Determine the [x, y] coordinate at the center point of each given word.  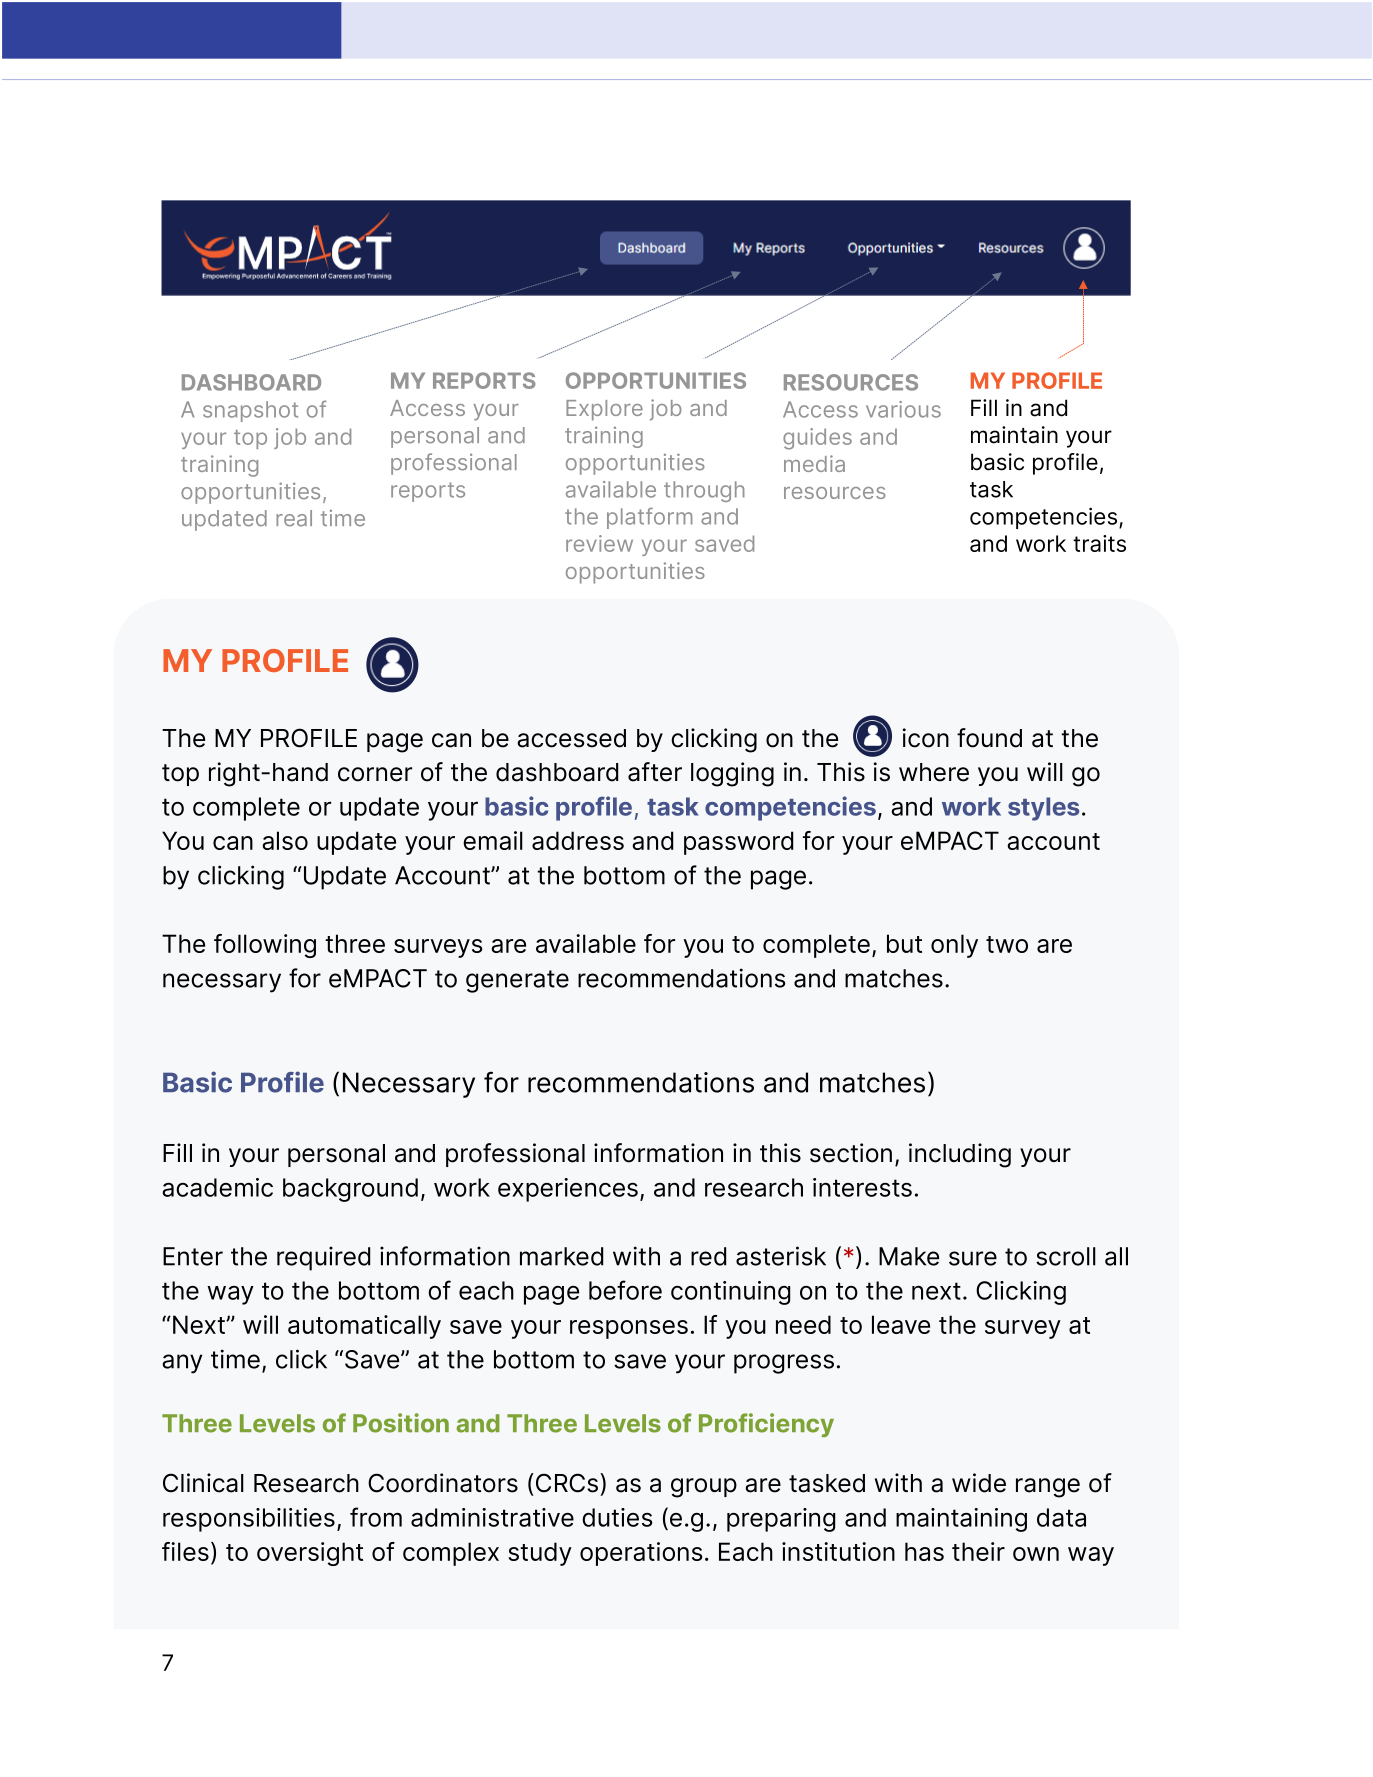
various [903, 409]
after [655, 772]
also [285, 840]
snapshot [250, 411]
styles [1043, 809]
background [350, 1190]
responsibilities [249, 1520]
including [960, 1155]
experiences [568, 1190]
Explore [604, 410]
